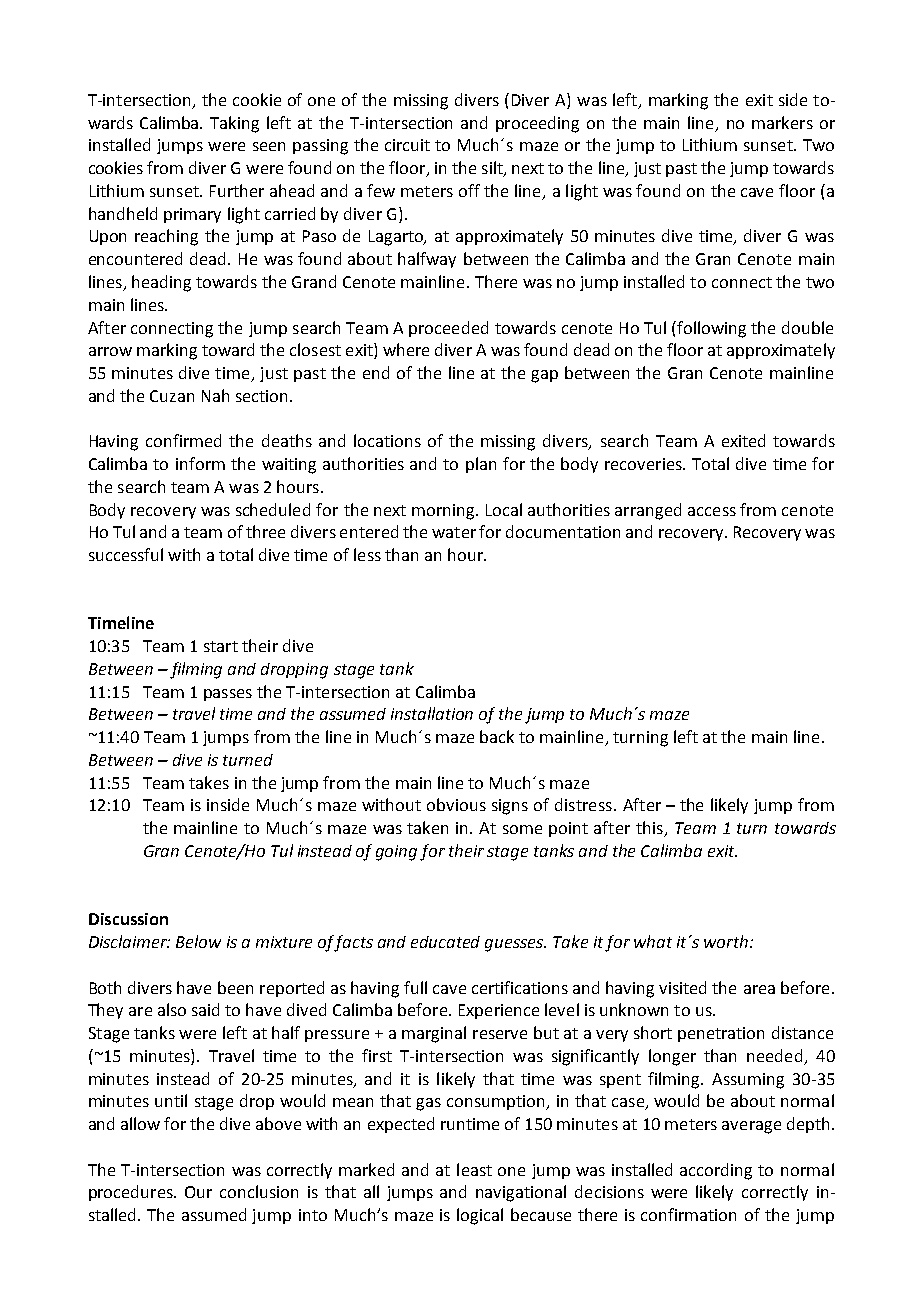 This screenshot has height=1308, width=924. What do you see at coordinates (444, 512) in the screenshot?
I see `morning` at bounding box center [444, 512].
